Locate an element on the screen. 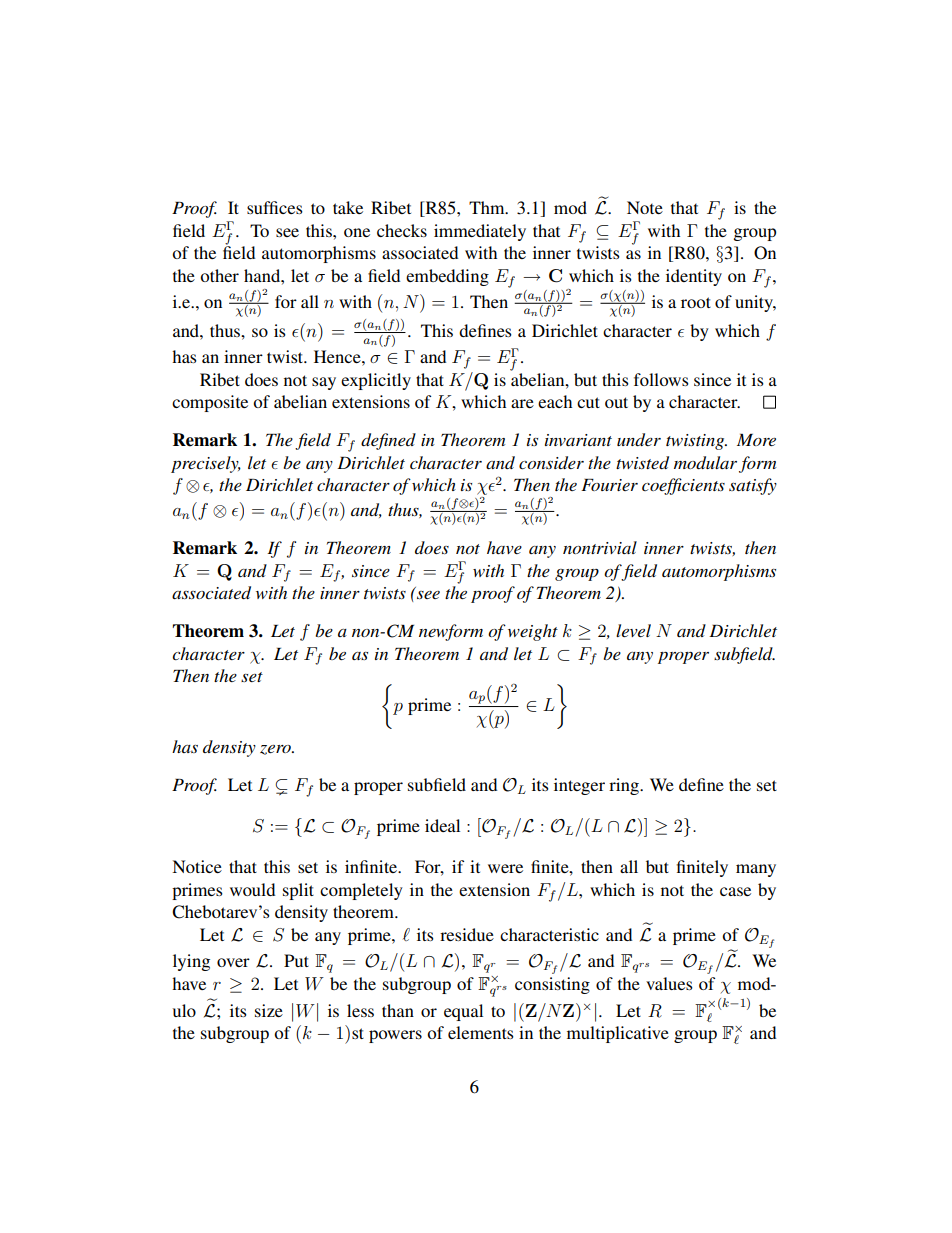 The height and width of the screenshot is (1233, 952). suffices is located at coordinates (275, 207).
